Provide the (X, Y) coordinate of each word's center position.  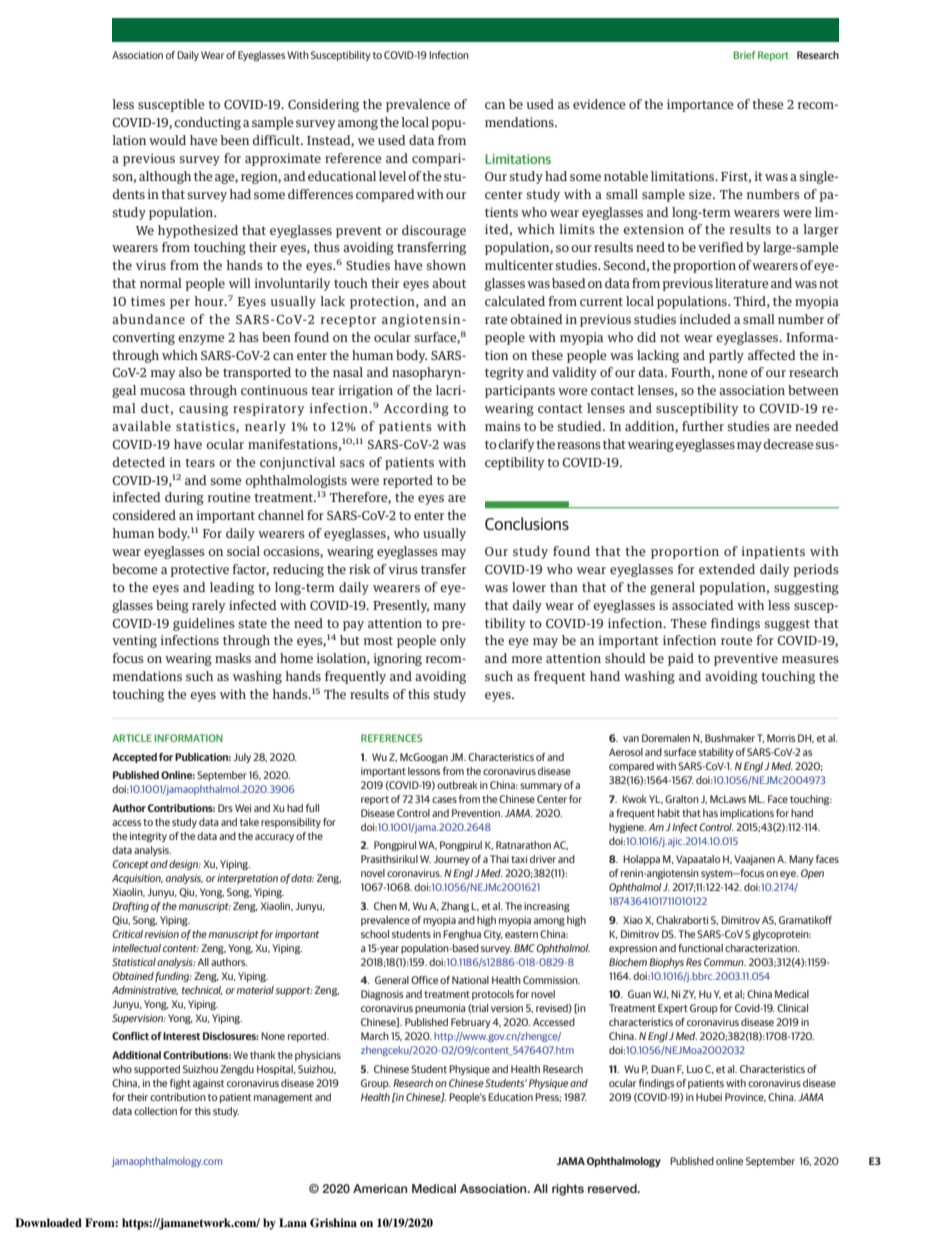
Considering (323, 105)
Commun (725, 962)
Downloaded (48, 1222)
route (737, 640)
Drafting (130, 907)
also (190, 372)
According (416, 409)
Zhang (455, 907)
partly (726, 356)
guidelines (204, 624)
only (453, 641)
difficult (277, 140)
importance (700, 105)
